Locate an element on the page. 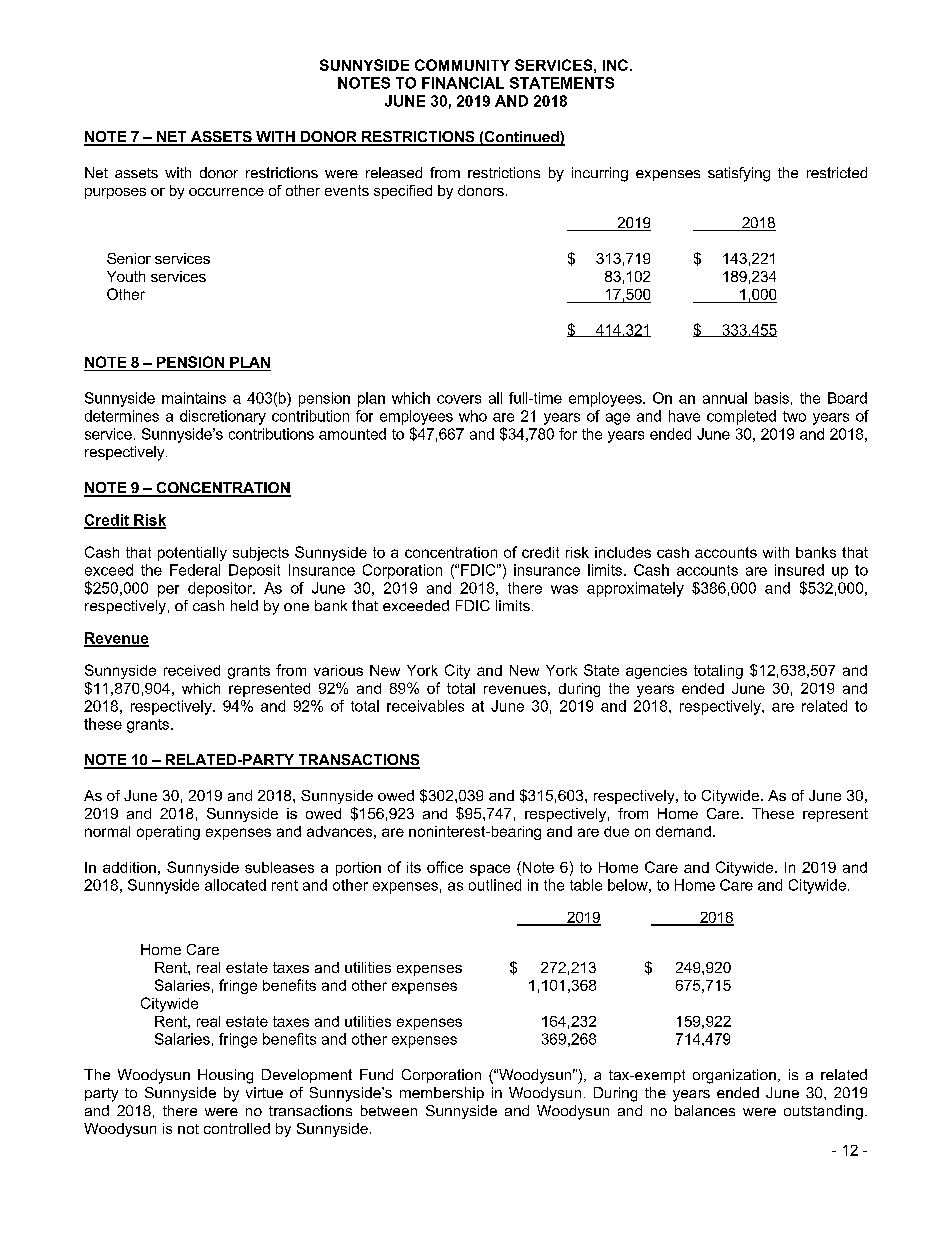 The height and width of the image is (1233, 952). satisfying is located at coordinates (739, 174).
